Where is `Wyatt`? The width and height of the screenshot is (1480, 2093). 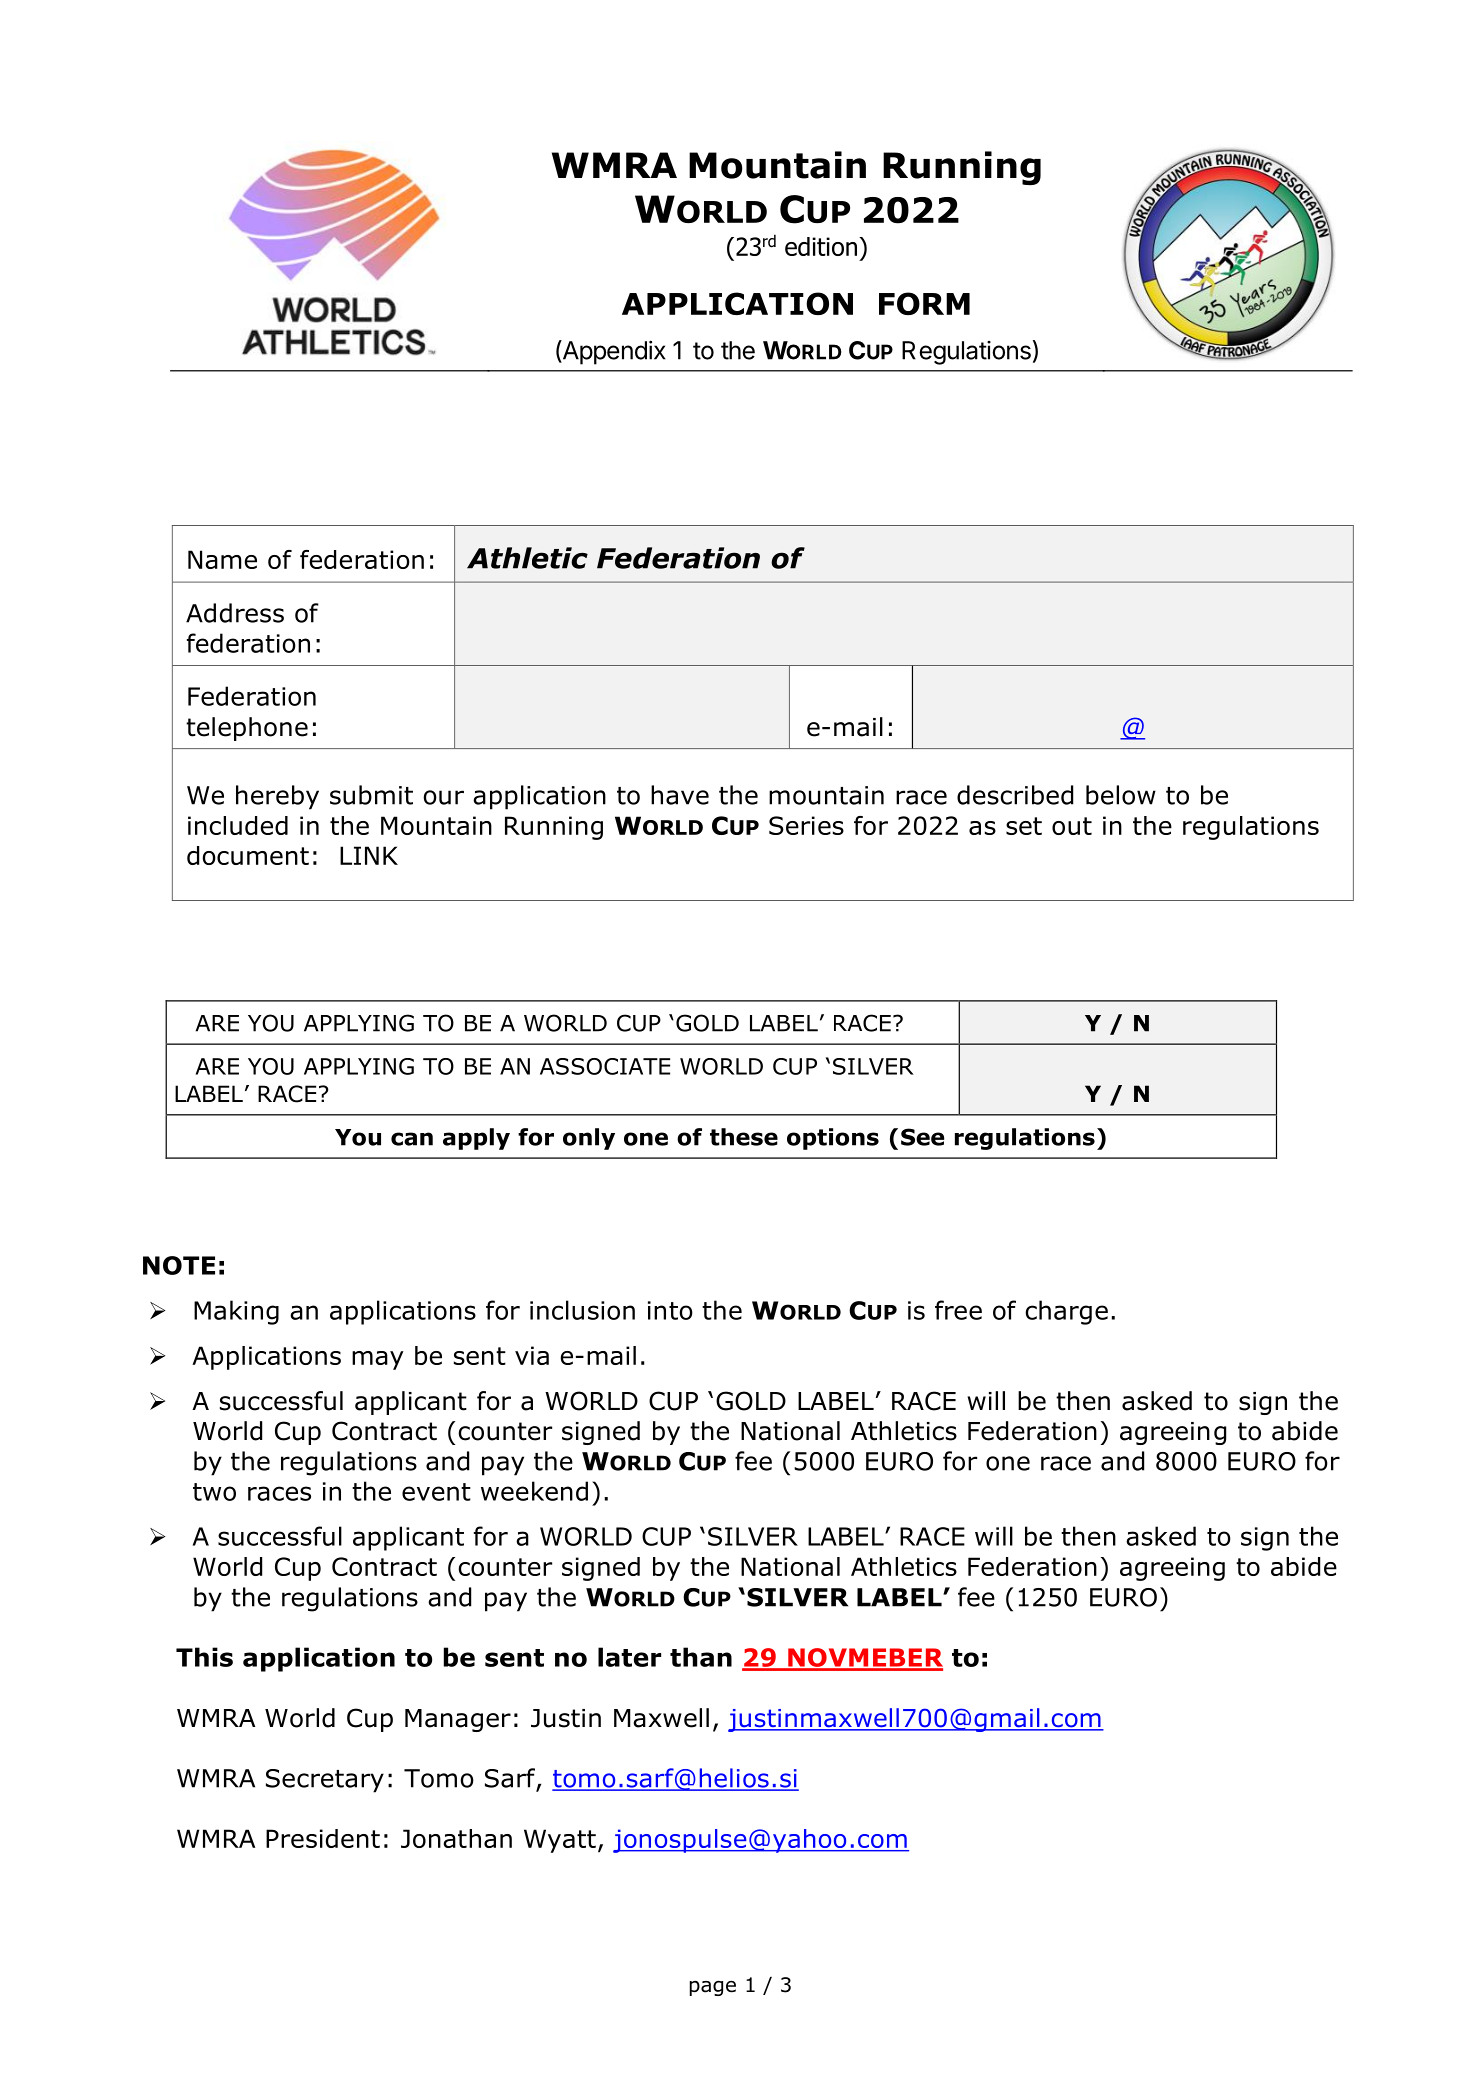 Wyatt is located at coordinates (560, 1841).
